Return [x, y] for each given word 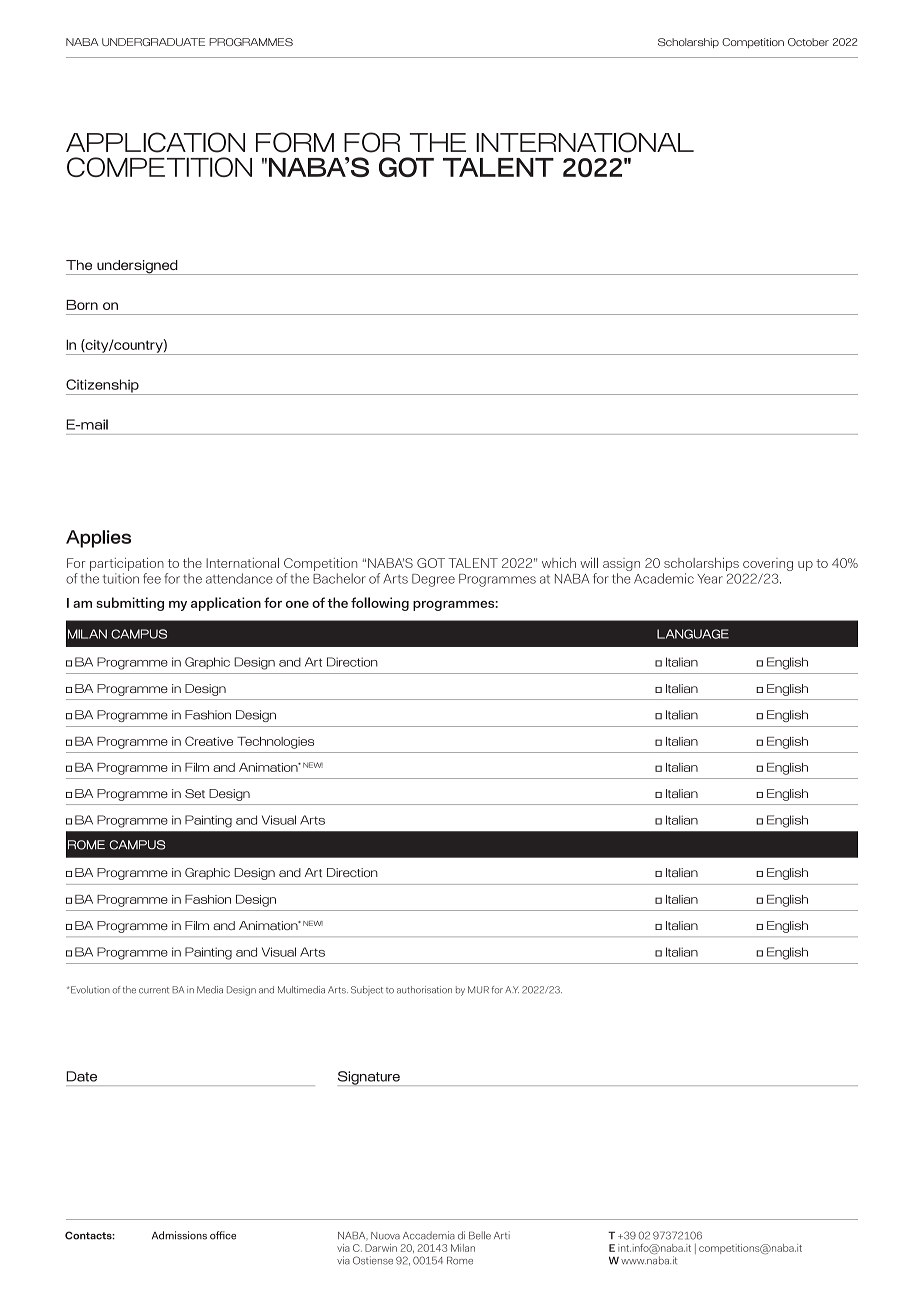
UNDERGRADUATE [153, 42]
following [380, 604]
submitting [130, 604]
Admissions [179, 1235]
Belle [480, 1235]
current [154, 990]
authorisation [424, 990]
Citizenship [103, 387]
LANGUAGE [693, 634]
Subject [367, 991]
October [808, 42]
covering [768, 566]
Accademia [429, 1235]
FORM [295, 142]
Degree [433, 580]
